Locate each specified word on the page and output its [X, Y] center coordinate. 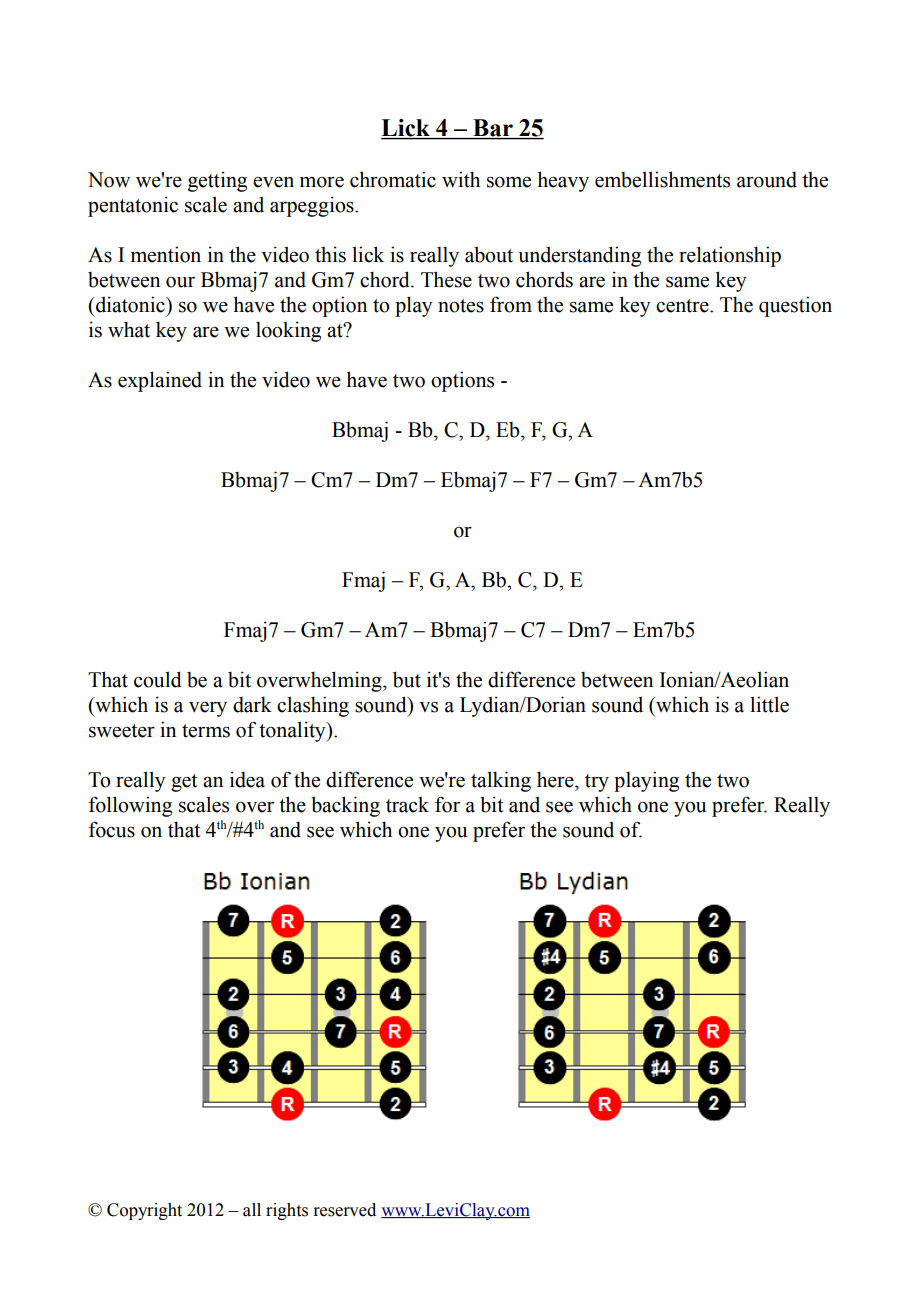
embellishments [662, 179]
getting [217, 181]
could [158, 679]
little [769, 704]
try [597, 783]
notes [461, 306]
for [447, 804]
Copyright [144, 1211]
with [461, 179]
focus [112, 829]
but [407, 679]
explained [160, 381]
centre [683, 306]
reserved [344, 1210]
